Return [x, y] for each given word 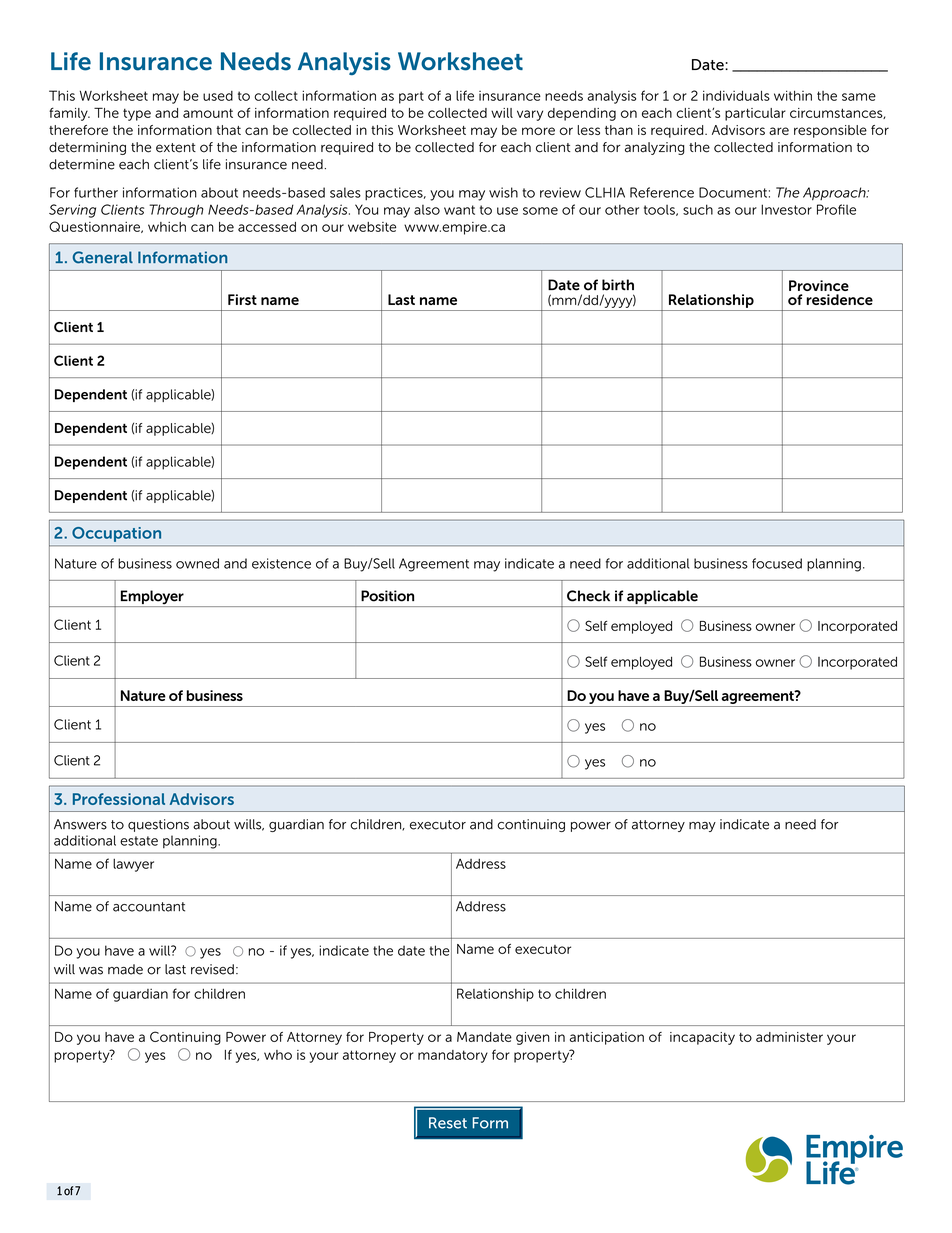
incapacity [702, 1038]
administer [789, 1037]
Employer [152, 598]
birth [618, 285]
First [242, 299]
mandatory [453, 1056]
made [125, 969]
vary [530, 115]
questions [158, 825]
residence [840, 299]
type [137, 115]
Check [588, 596]
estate [139, 841]
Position [387, 596]
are [779, 131]
